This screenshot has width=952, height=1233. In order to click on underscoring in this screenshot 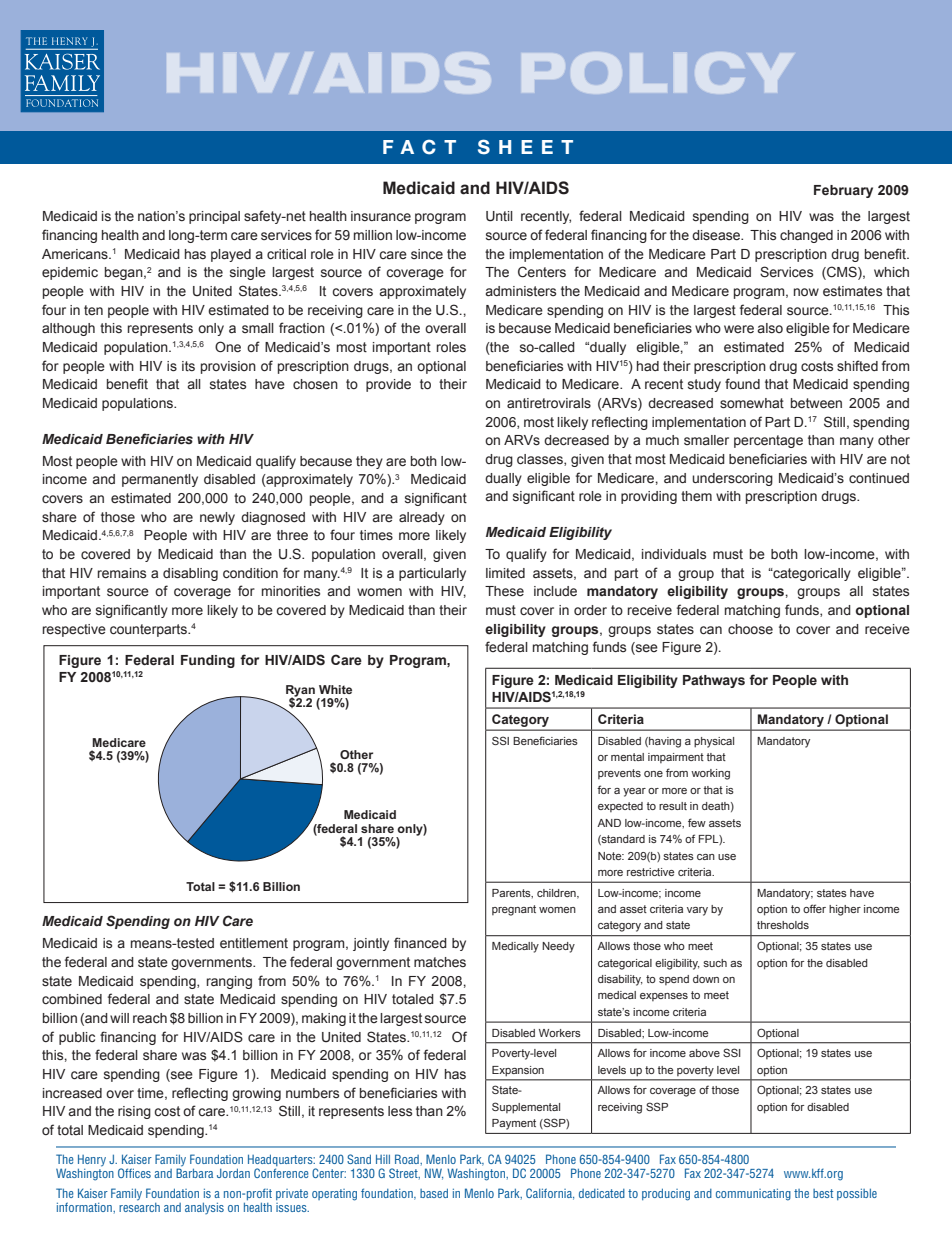, I will do `click(732, 479)`.
